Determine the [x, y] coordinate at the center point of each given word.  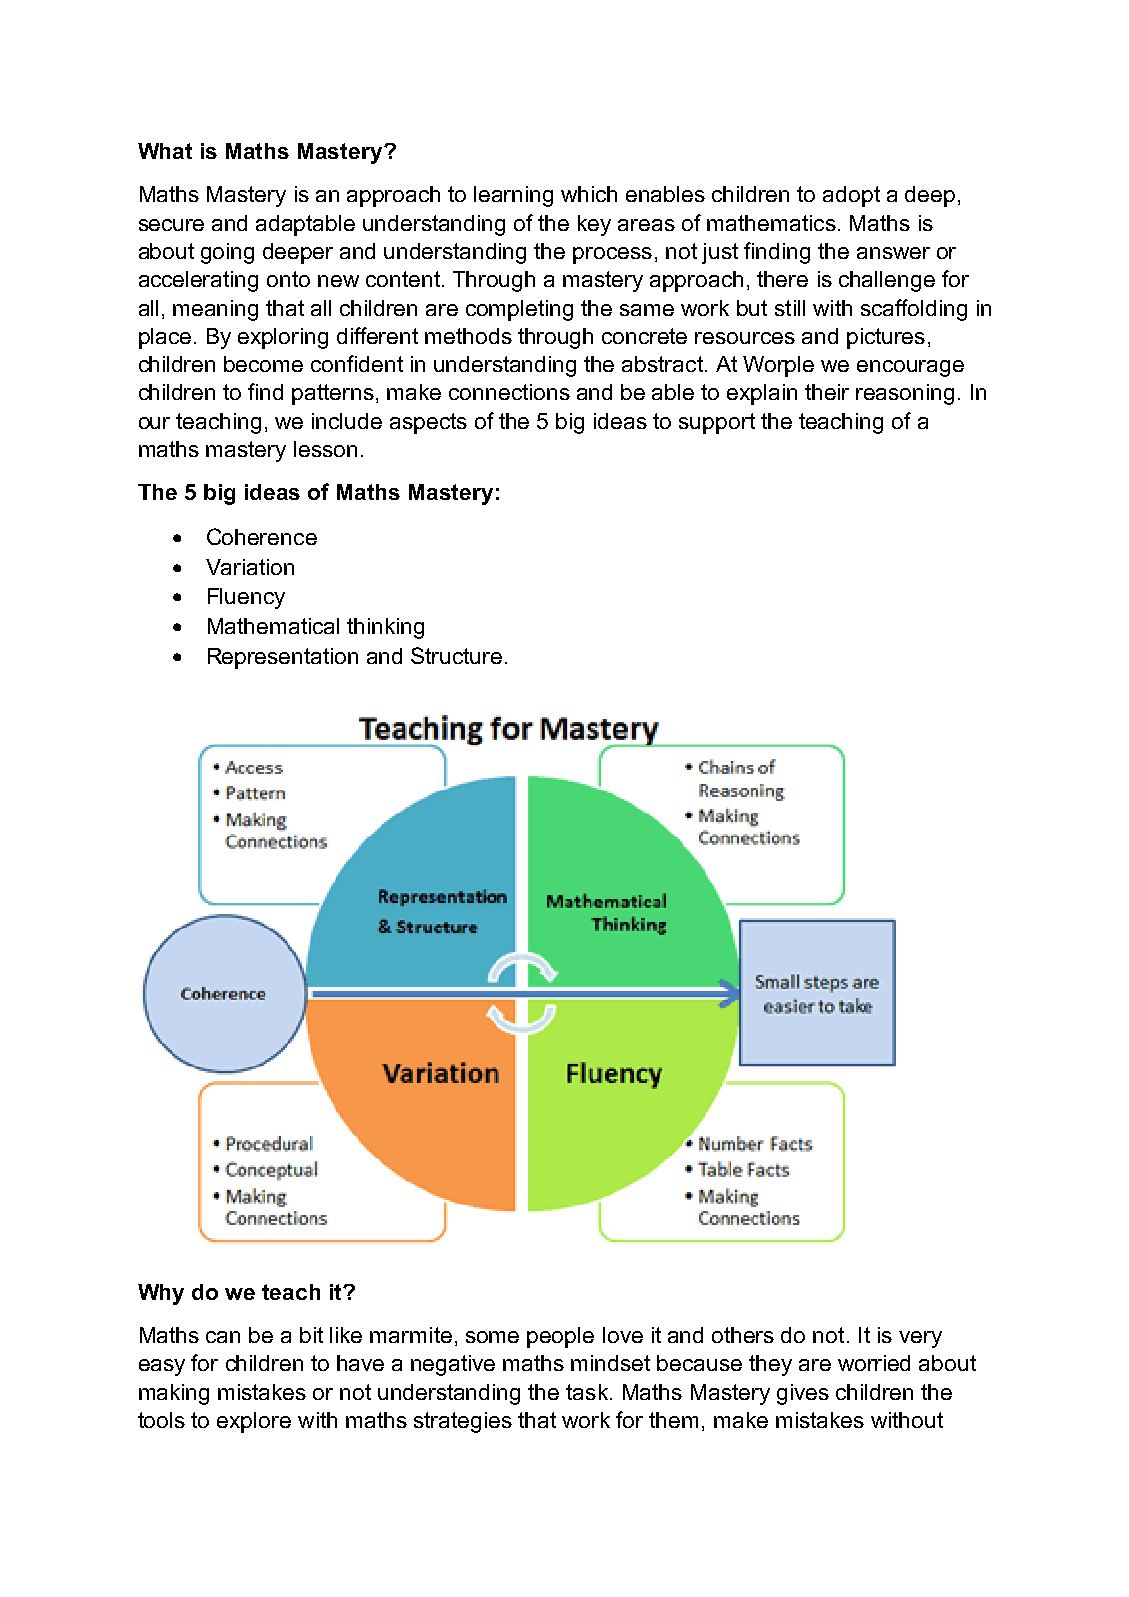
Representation [283, 658]
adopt [851, 196]
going [227, 253]
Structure [456, 655]
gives [803, 1394]
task [588, 1392]
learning [513, 196]
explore [254, 1422]
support [717, 423]
